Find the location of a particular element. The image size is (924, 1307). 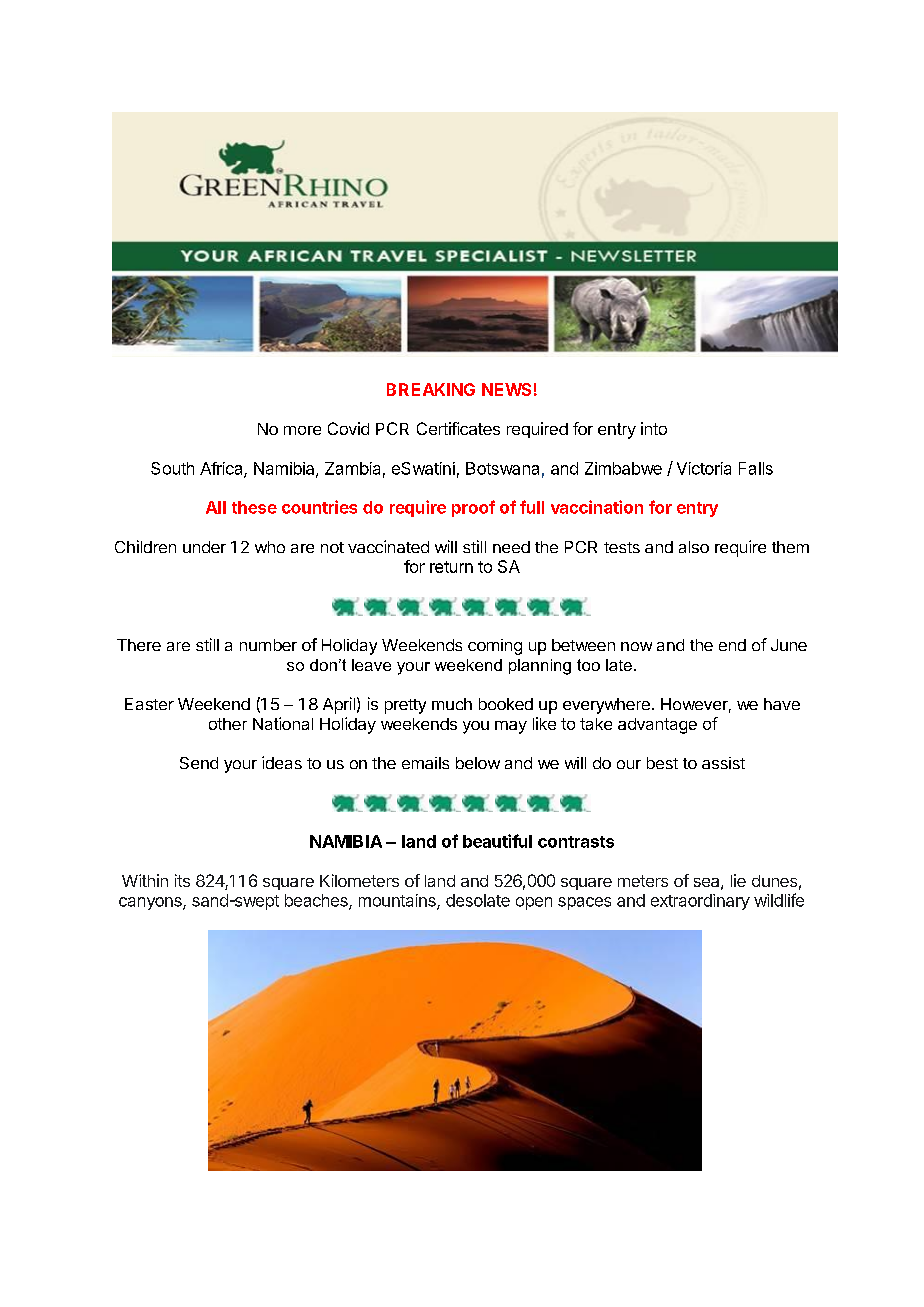

may is located at coordinates (511, 727).
